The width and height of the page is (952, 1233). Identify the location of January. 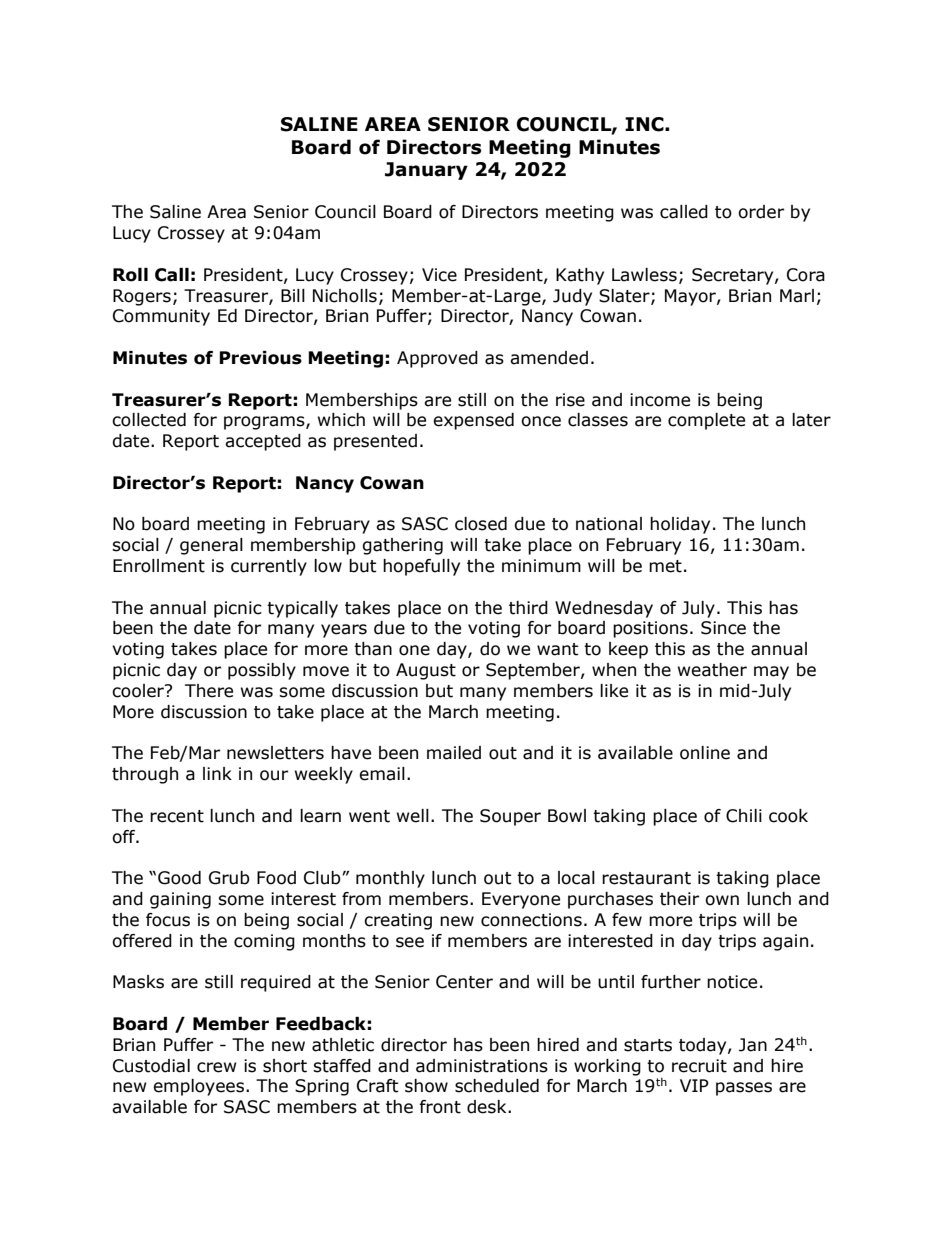
(426, 171).
